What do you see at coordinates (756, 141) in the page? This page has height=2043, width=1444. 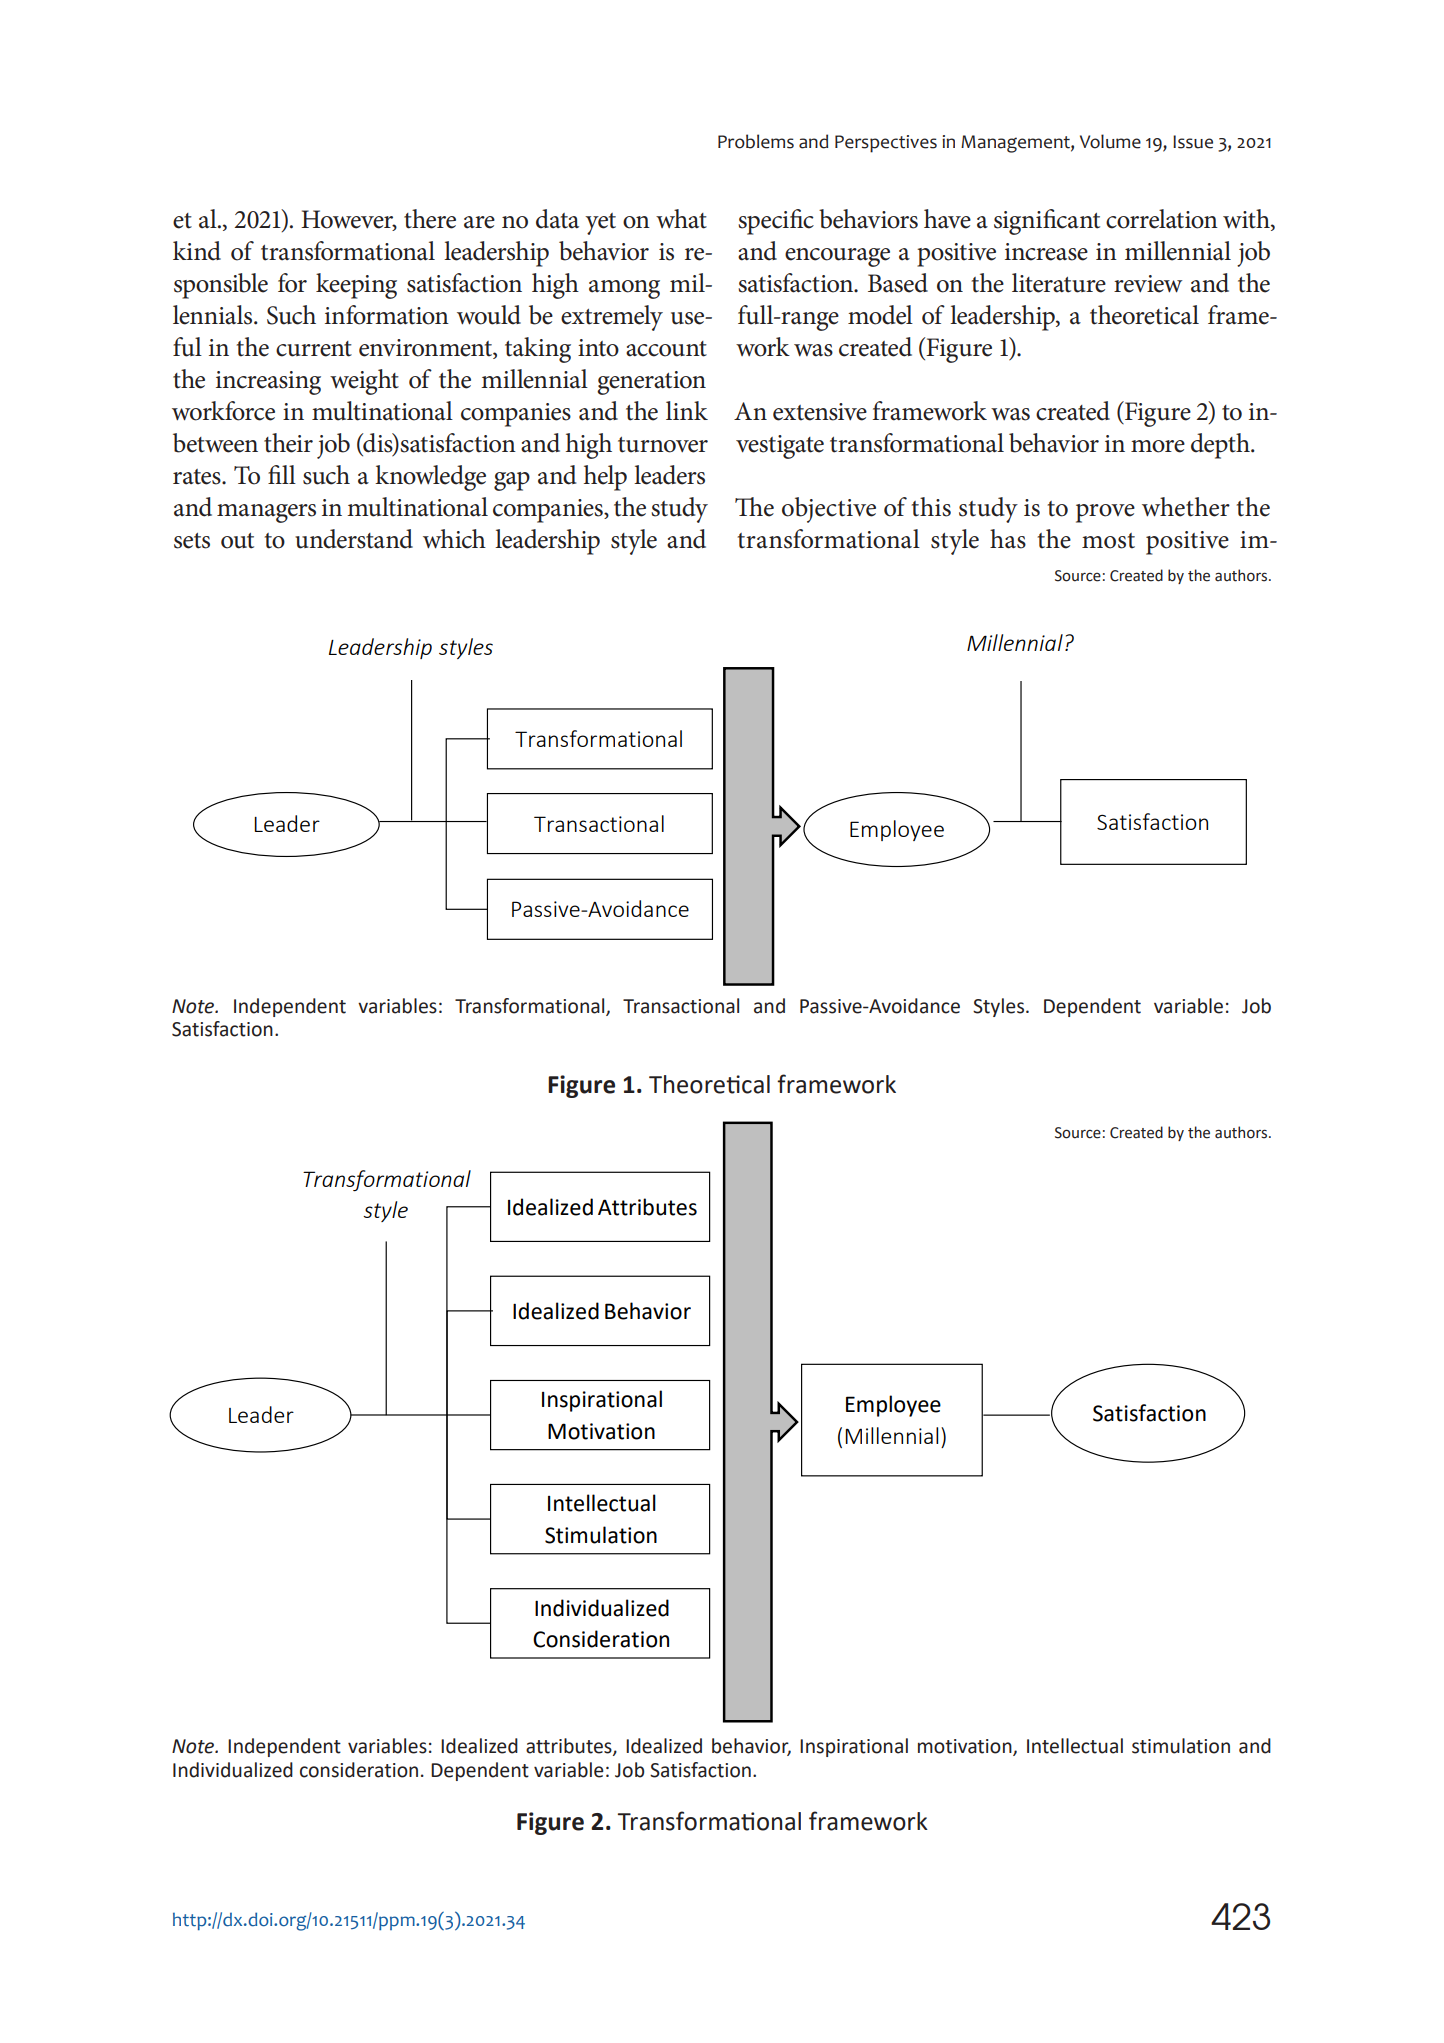 I see `Problems` at bounding box center [756, 141].
